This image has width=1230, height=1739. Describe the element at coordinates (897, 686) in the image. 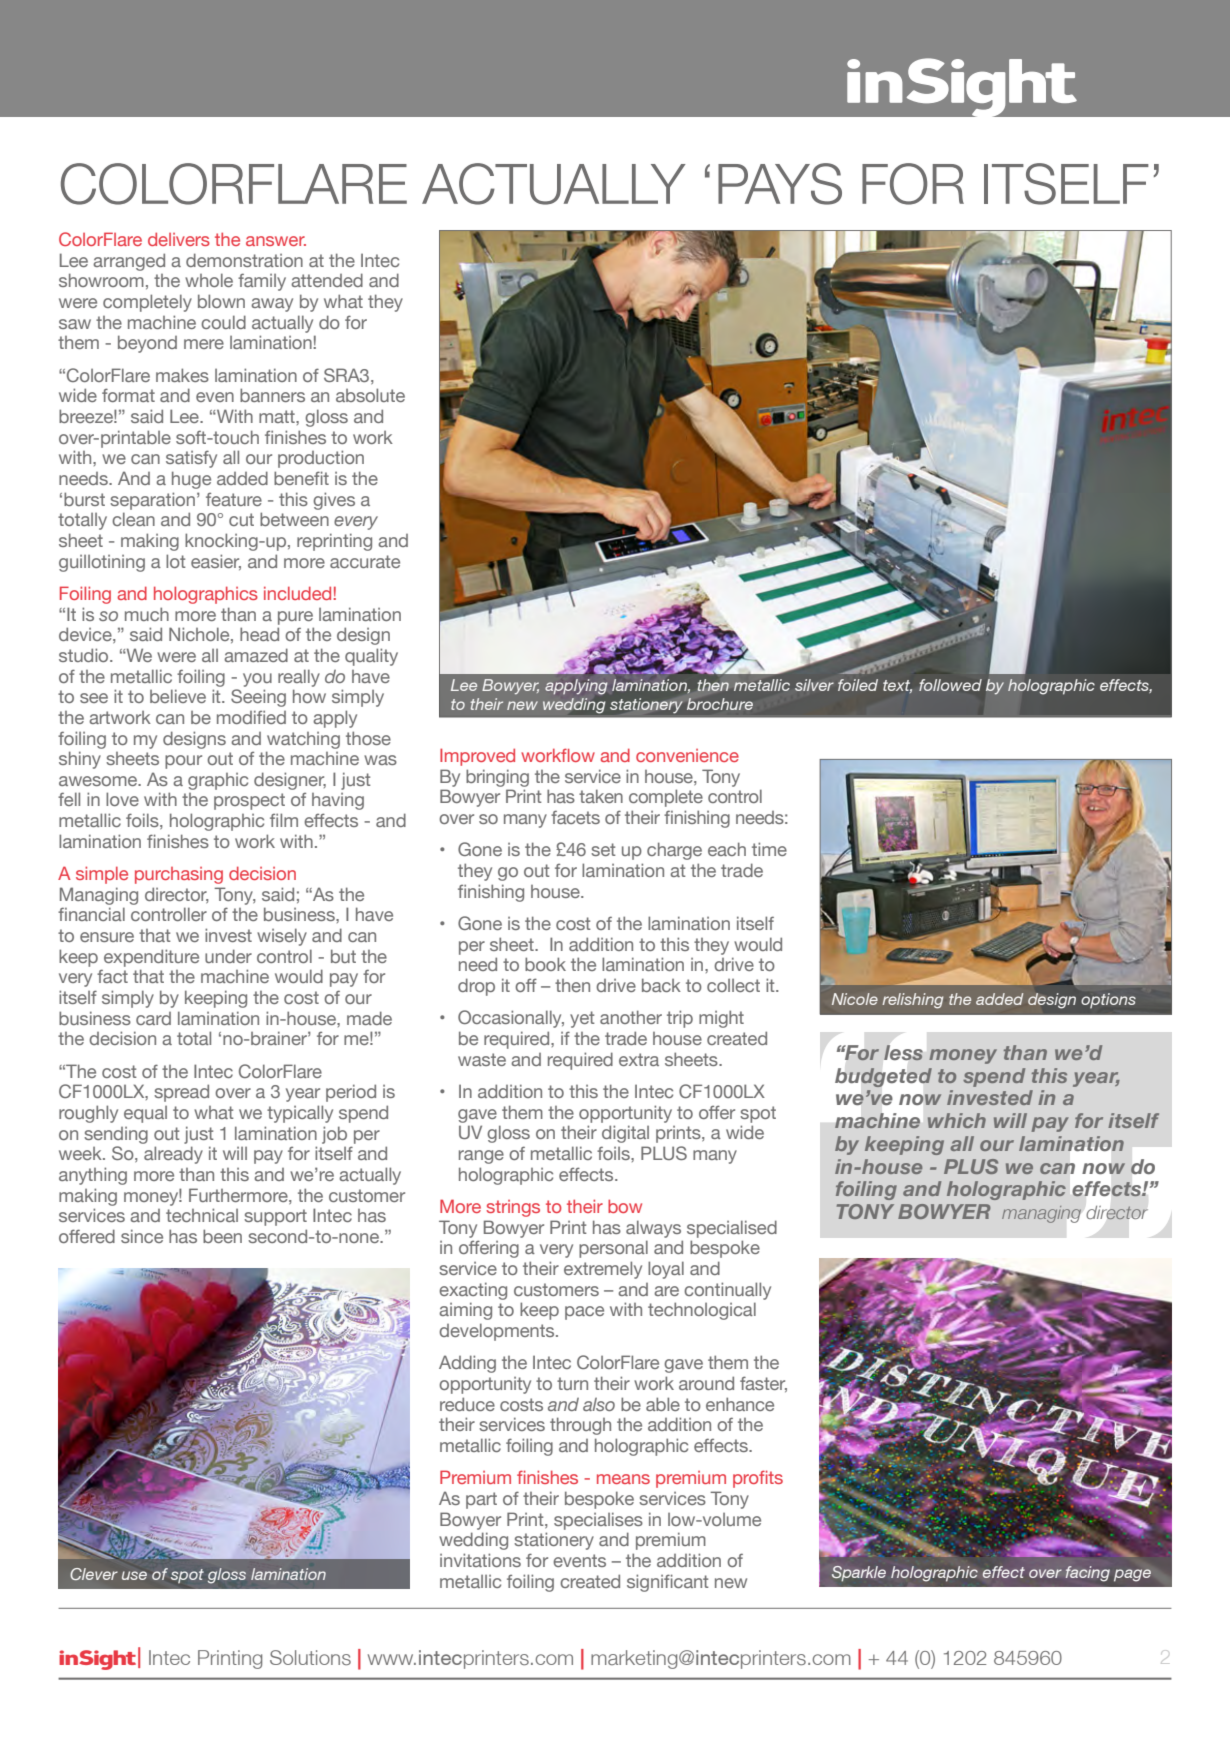

I see `text` at that location.
